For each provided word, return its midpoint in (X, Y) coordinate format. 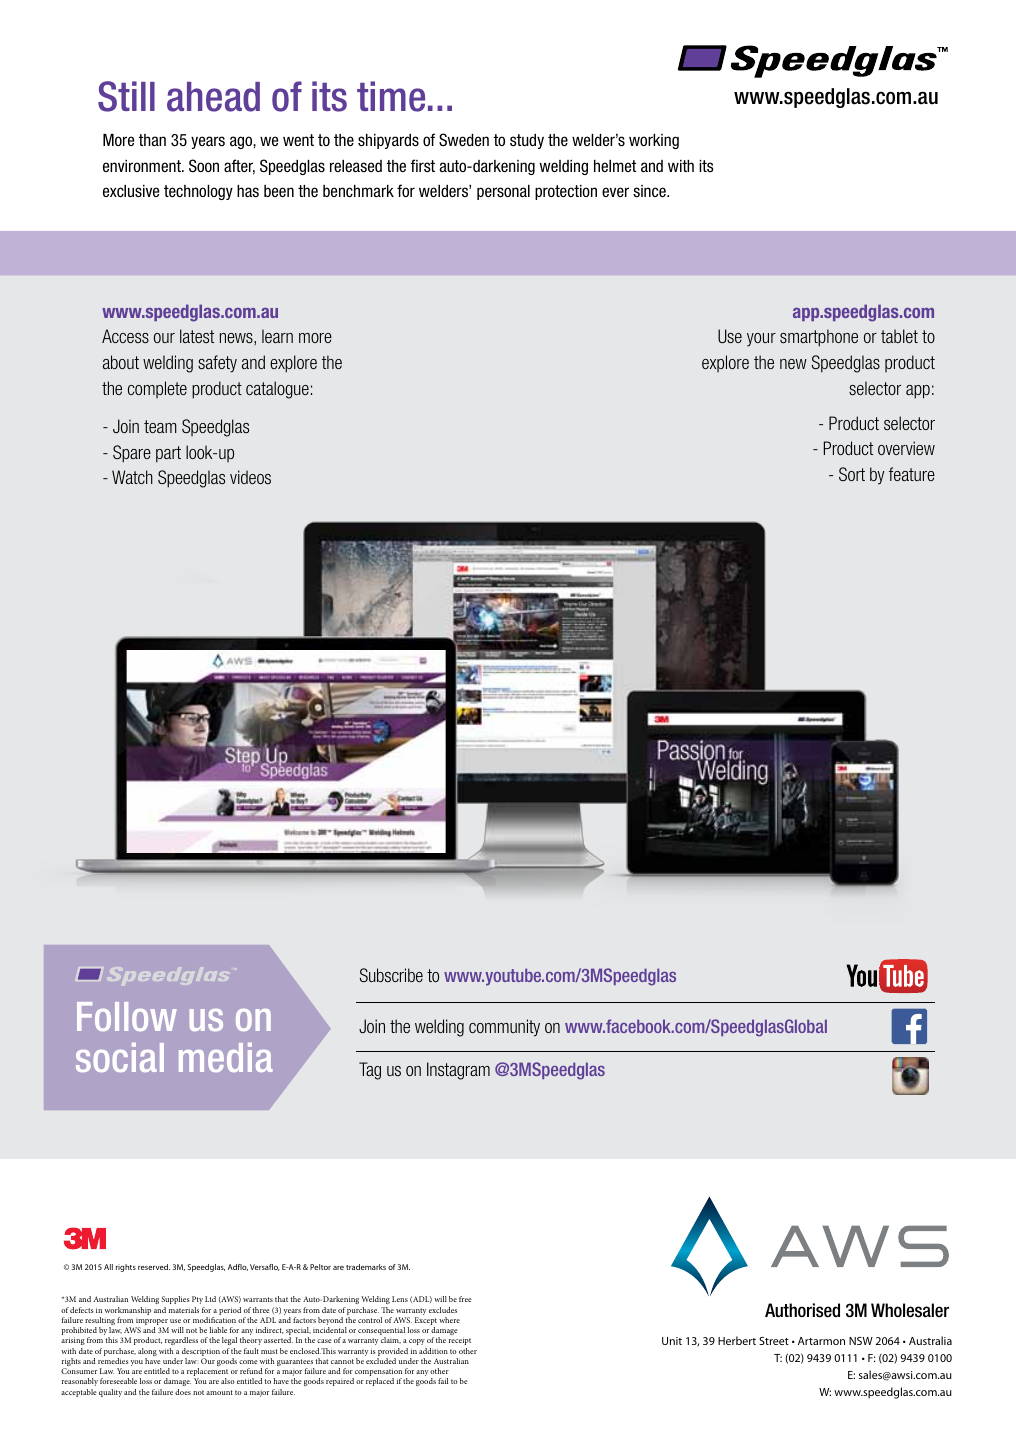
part (168, 454)
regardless (181, 1341)
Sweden (464, 140)
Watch (132, 477)
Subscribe (391, 975)
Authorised (802, 1310)
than (152, 140)
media (226, 1057)
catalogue (277, 390)
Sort (852, 474)
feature (912, 474)
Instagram (458, 1071)
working (654, 141)
